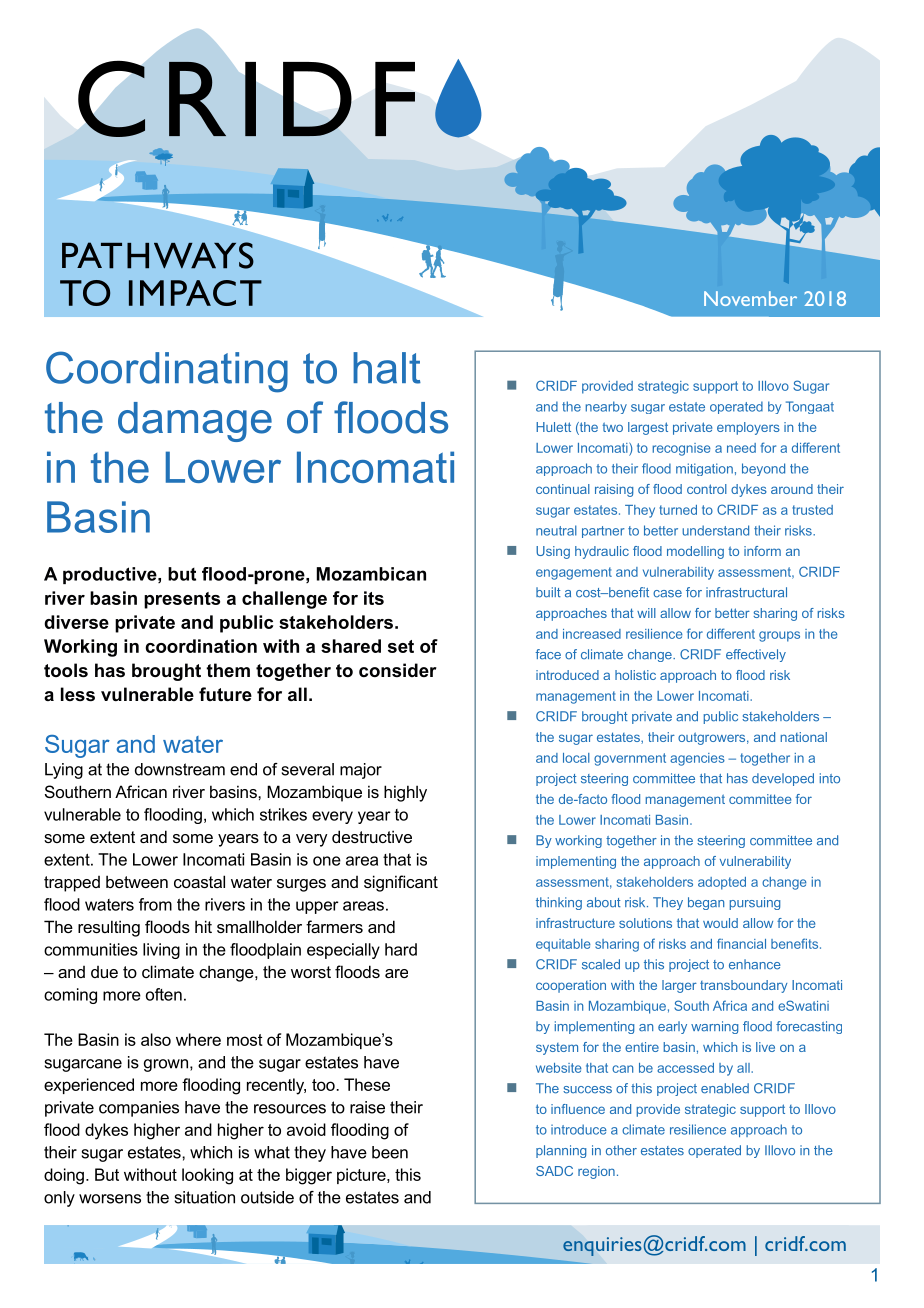  What do you see at coordinates (707, 489) in the screenshot?
I see `control` at bounding box center [707, 489].
